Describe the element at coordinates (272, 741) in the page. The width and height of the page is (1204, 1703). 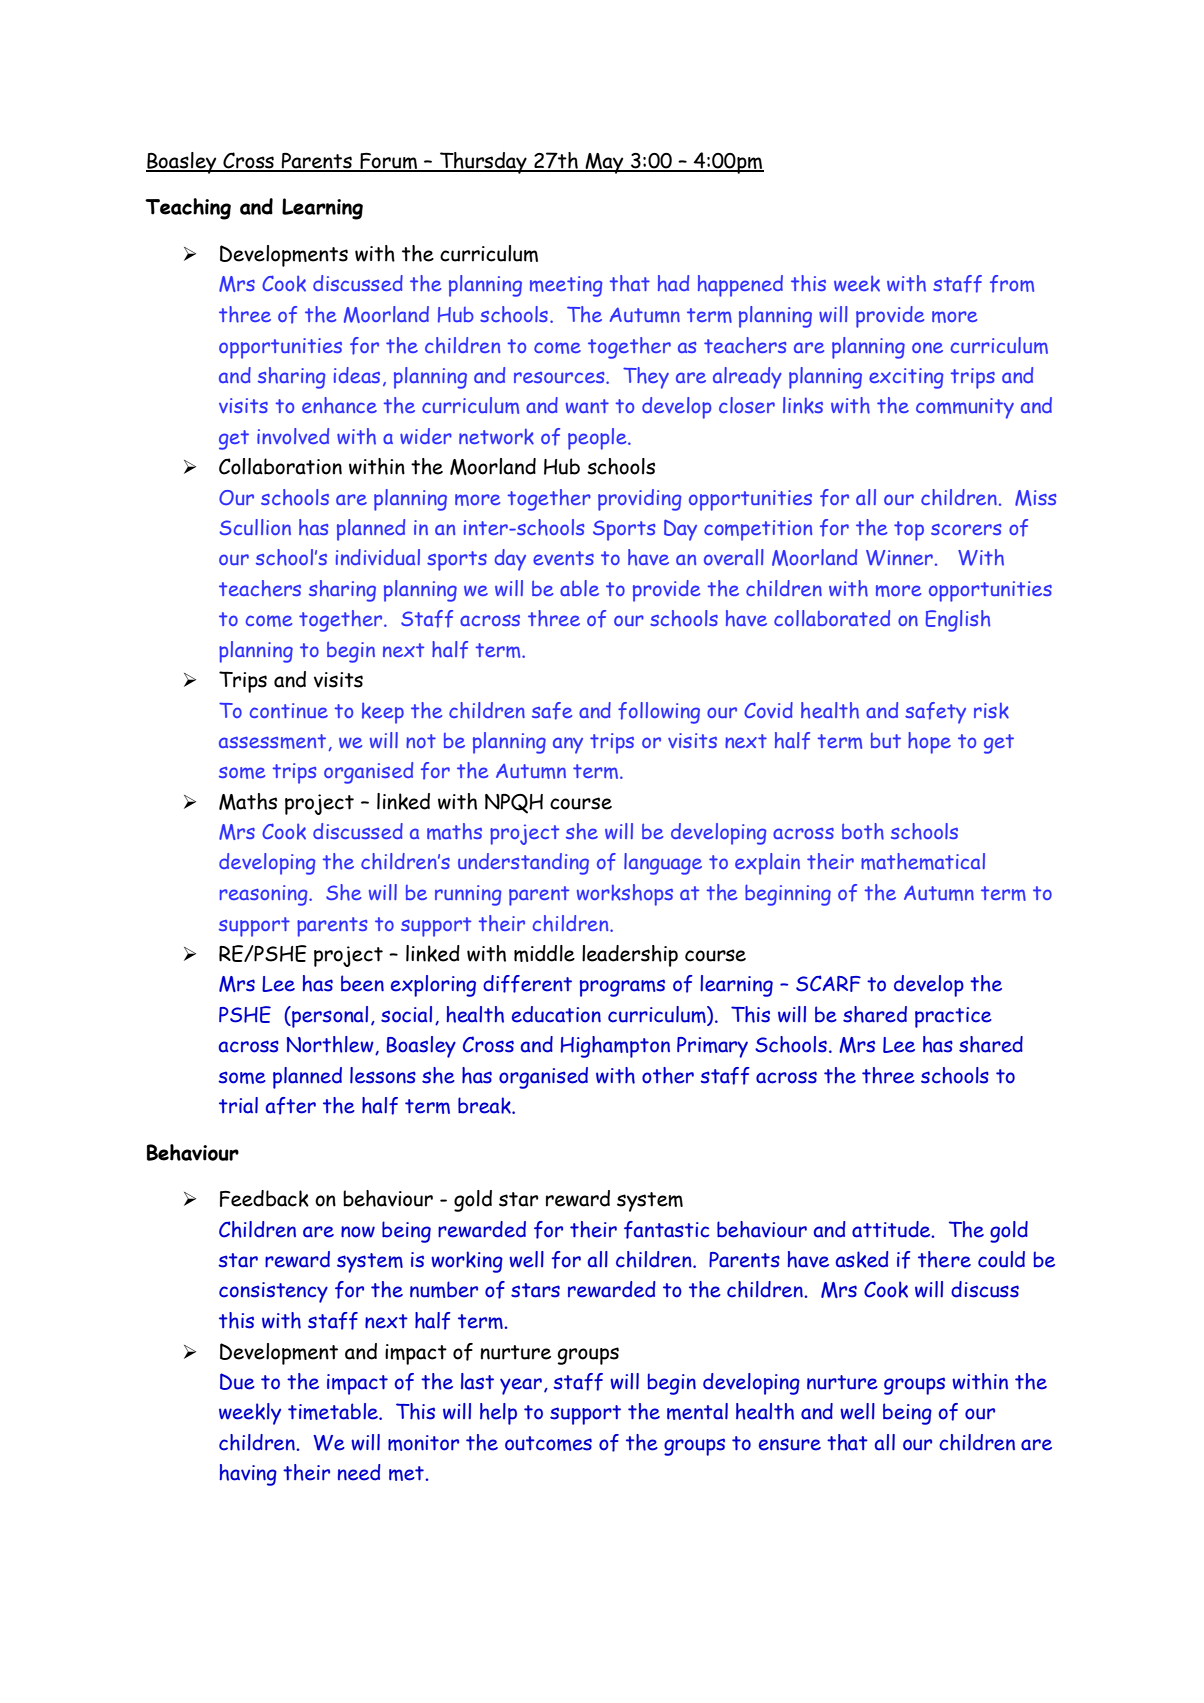
I see `assessment` at that location.
